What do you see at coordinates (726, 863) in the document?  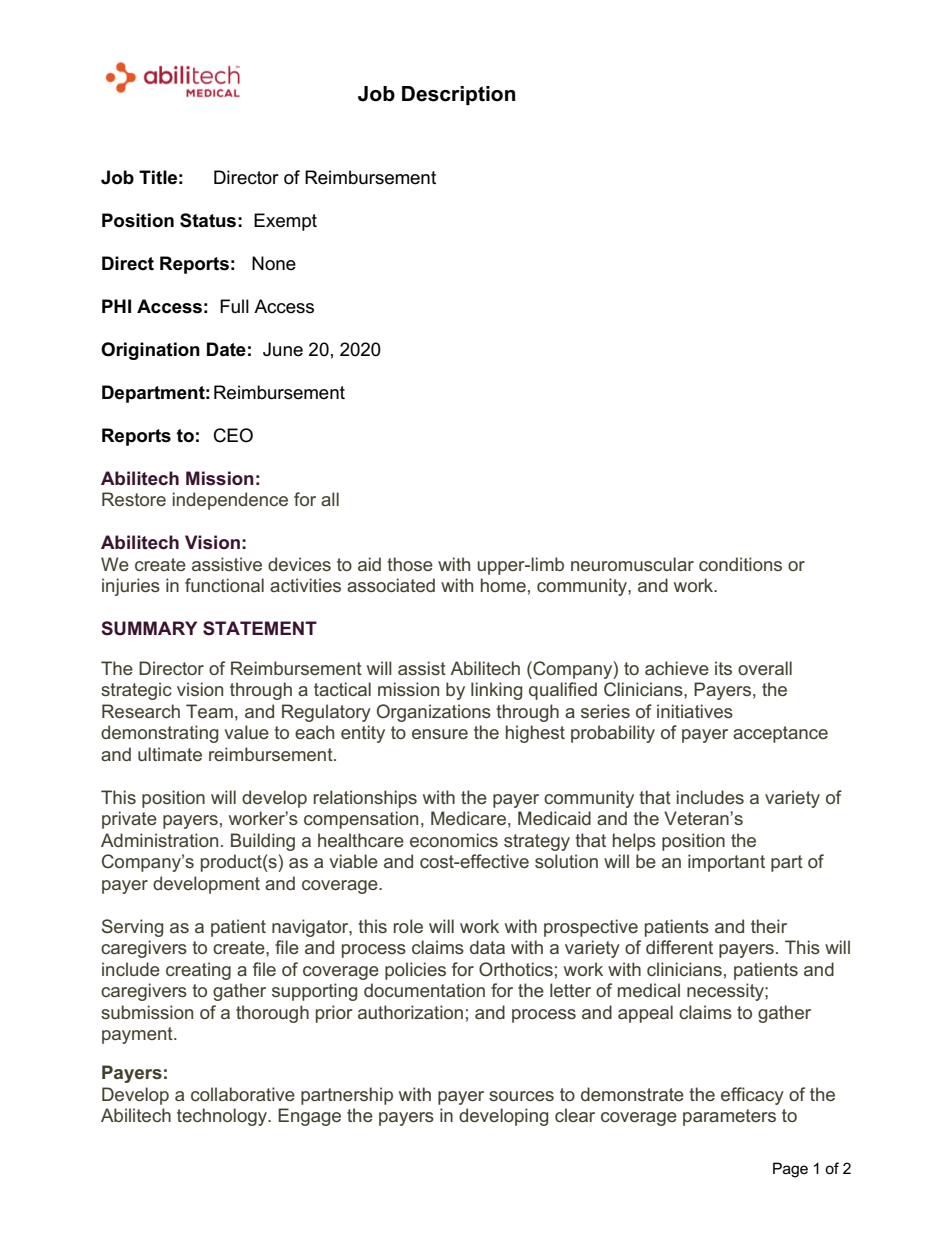 I see `important` at bounding box center [726, 863].
